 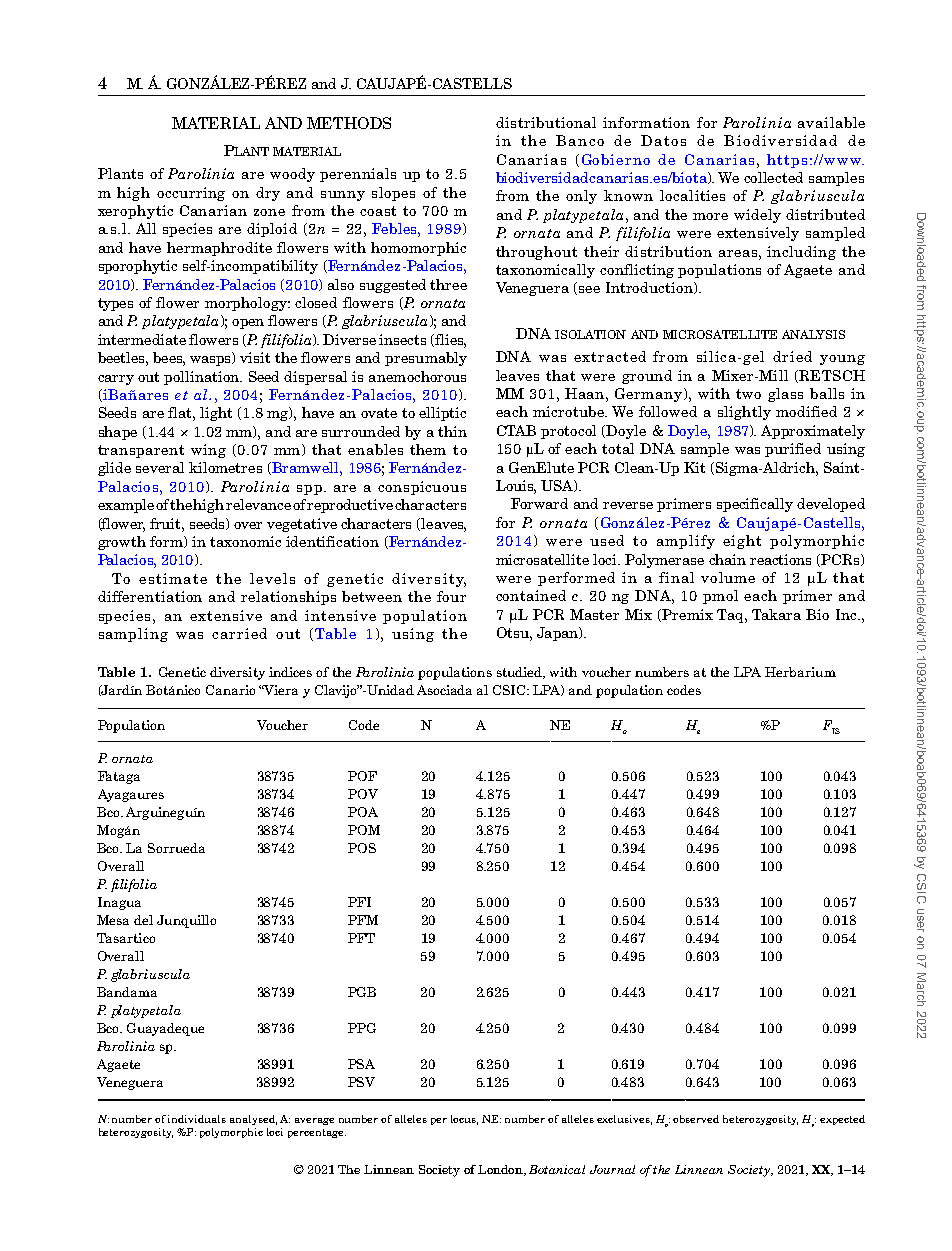 I want to click on collected, so click(x=773, y=177).
